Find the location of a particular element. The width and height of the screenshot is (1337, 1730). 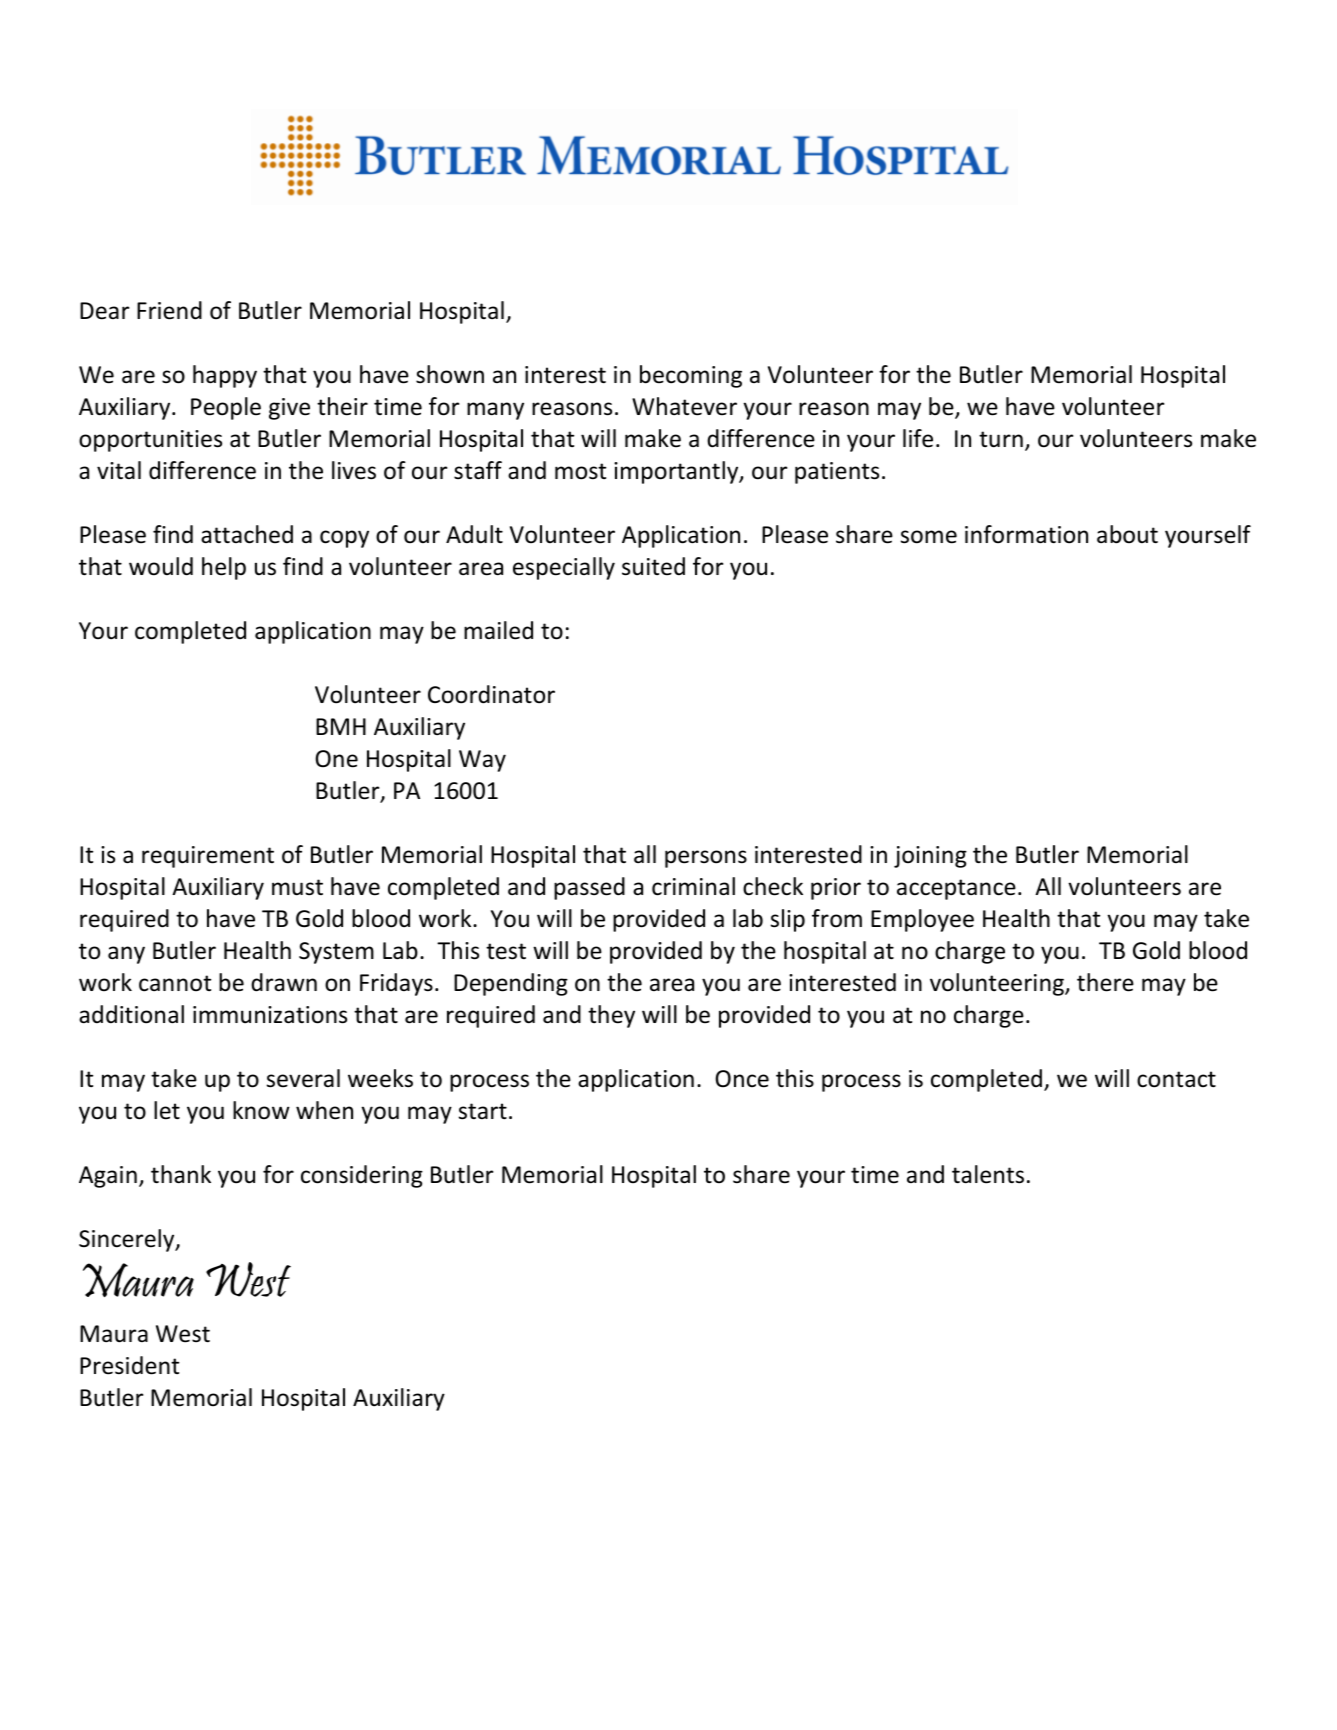

becoming is located at coordinates (691, 376).
